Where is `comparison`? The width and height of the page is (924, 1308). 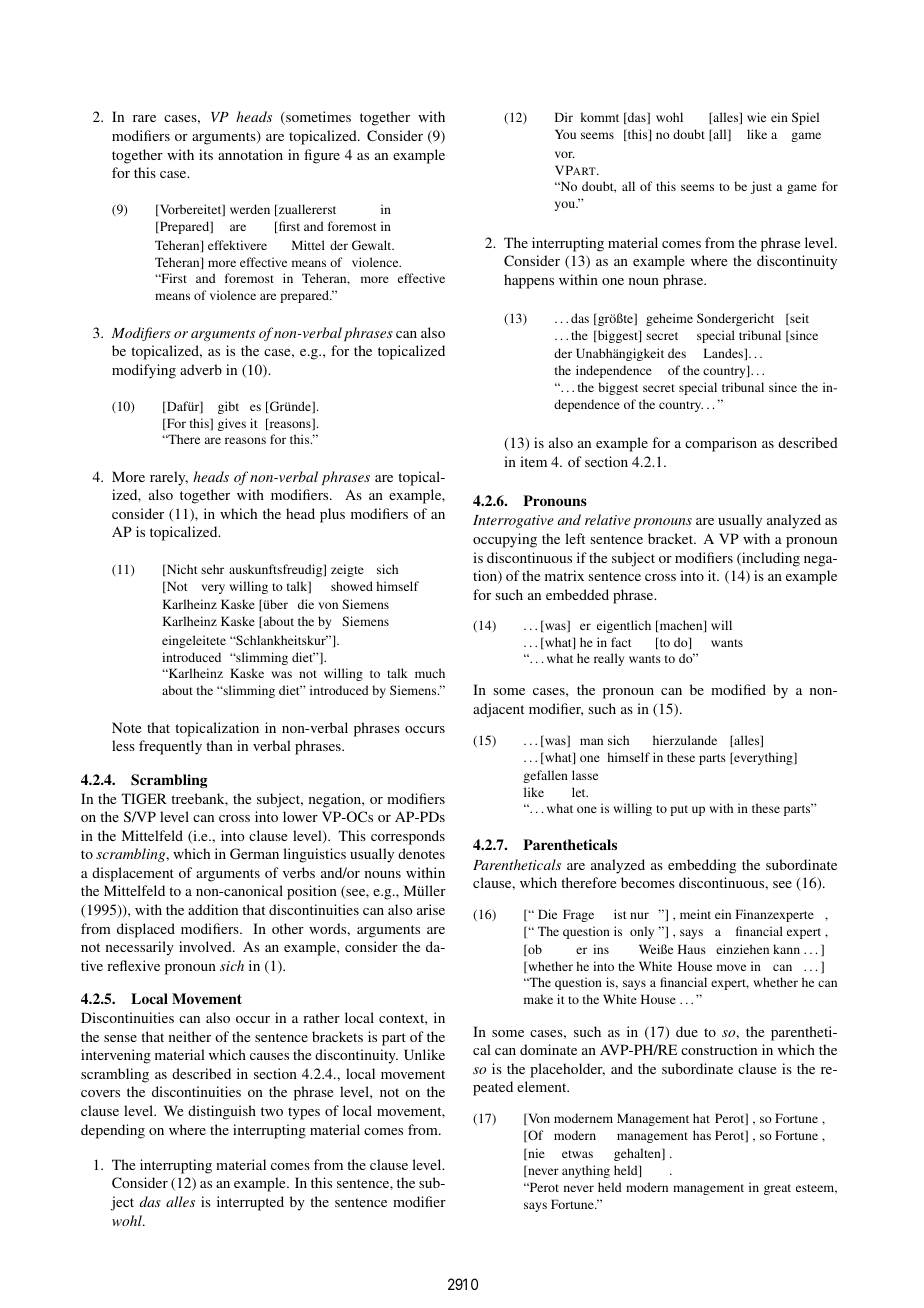 comparison is located at coordinates (721, 444).
